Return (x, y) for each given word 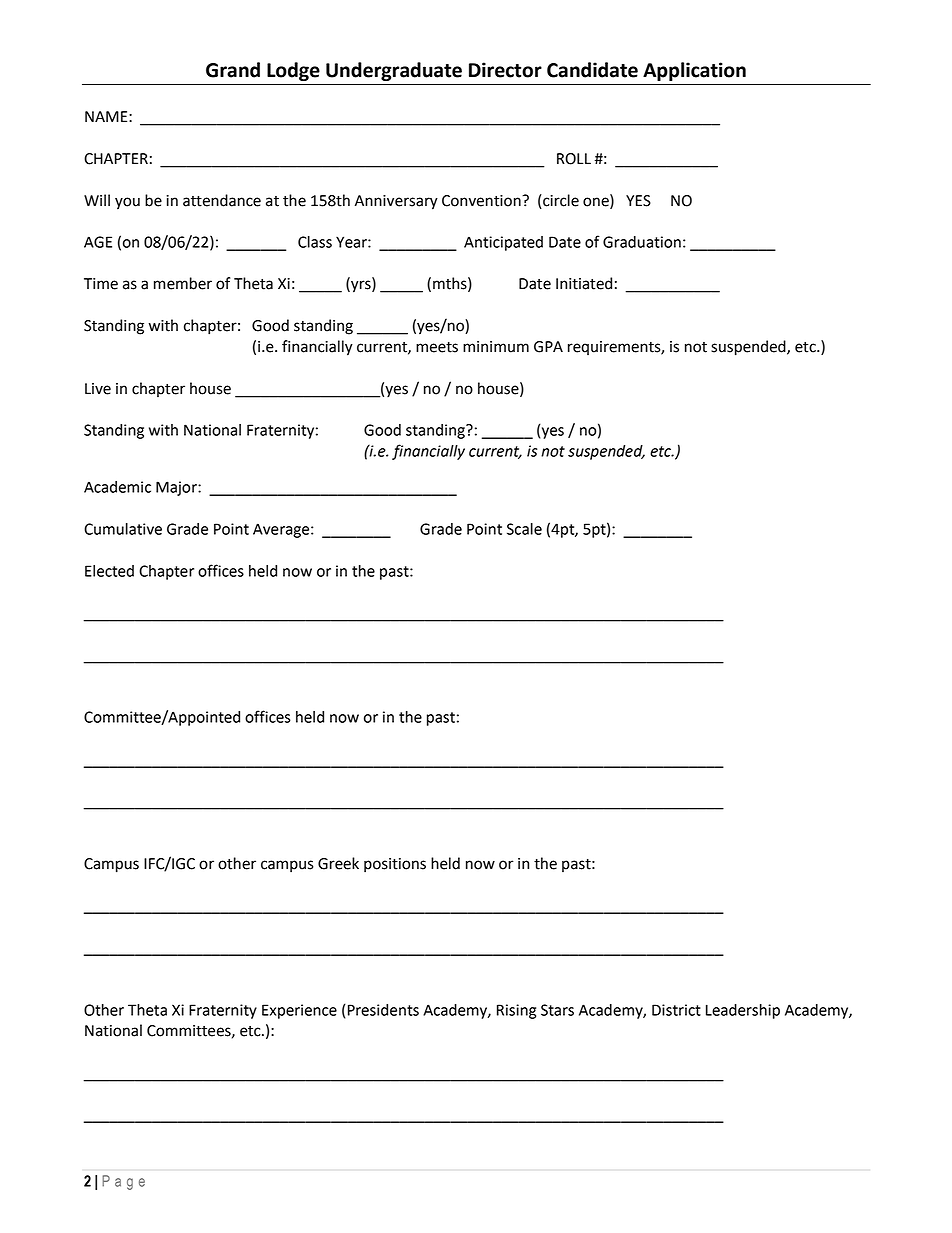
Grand (233, 70)
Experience (299, 1011)
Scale (524, 529)
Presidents (382, 1010)
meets (437, 347)
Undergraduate (394, 71)
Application (694, 71)
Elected (109, 571)
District (676, 1010)
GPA (548, 347)
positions (395, 865)
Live (98, 389)
